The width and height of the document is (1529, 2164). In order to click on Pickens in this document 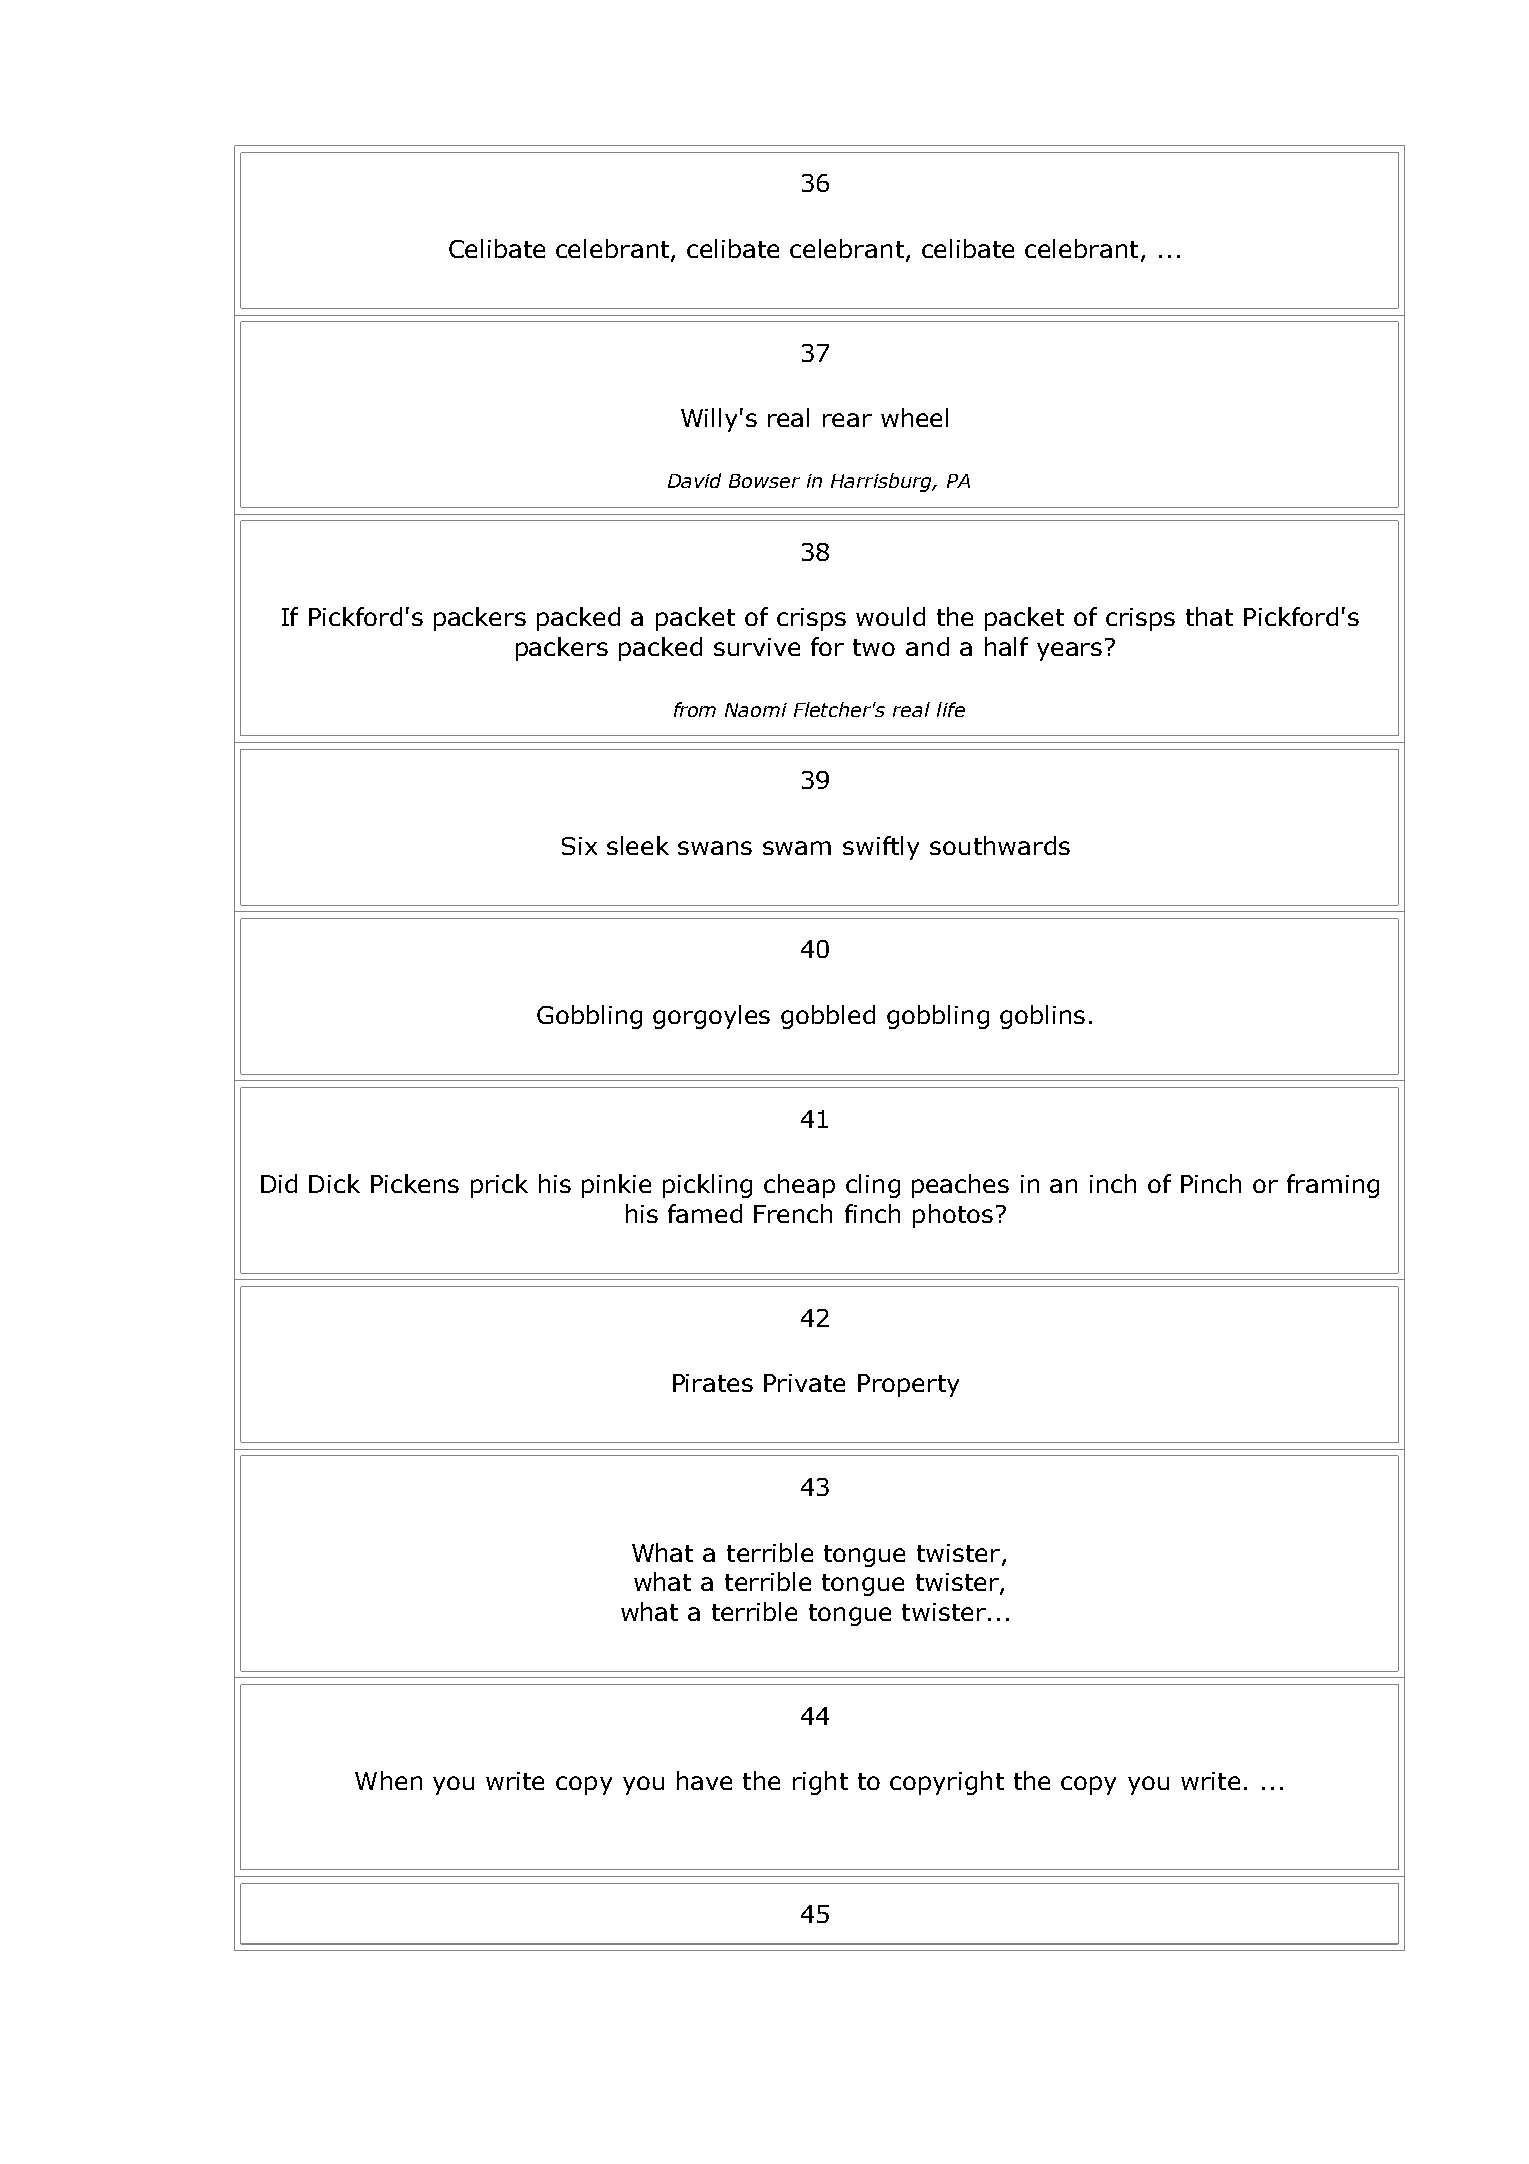, I will do `click(415, 1183)`.
